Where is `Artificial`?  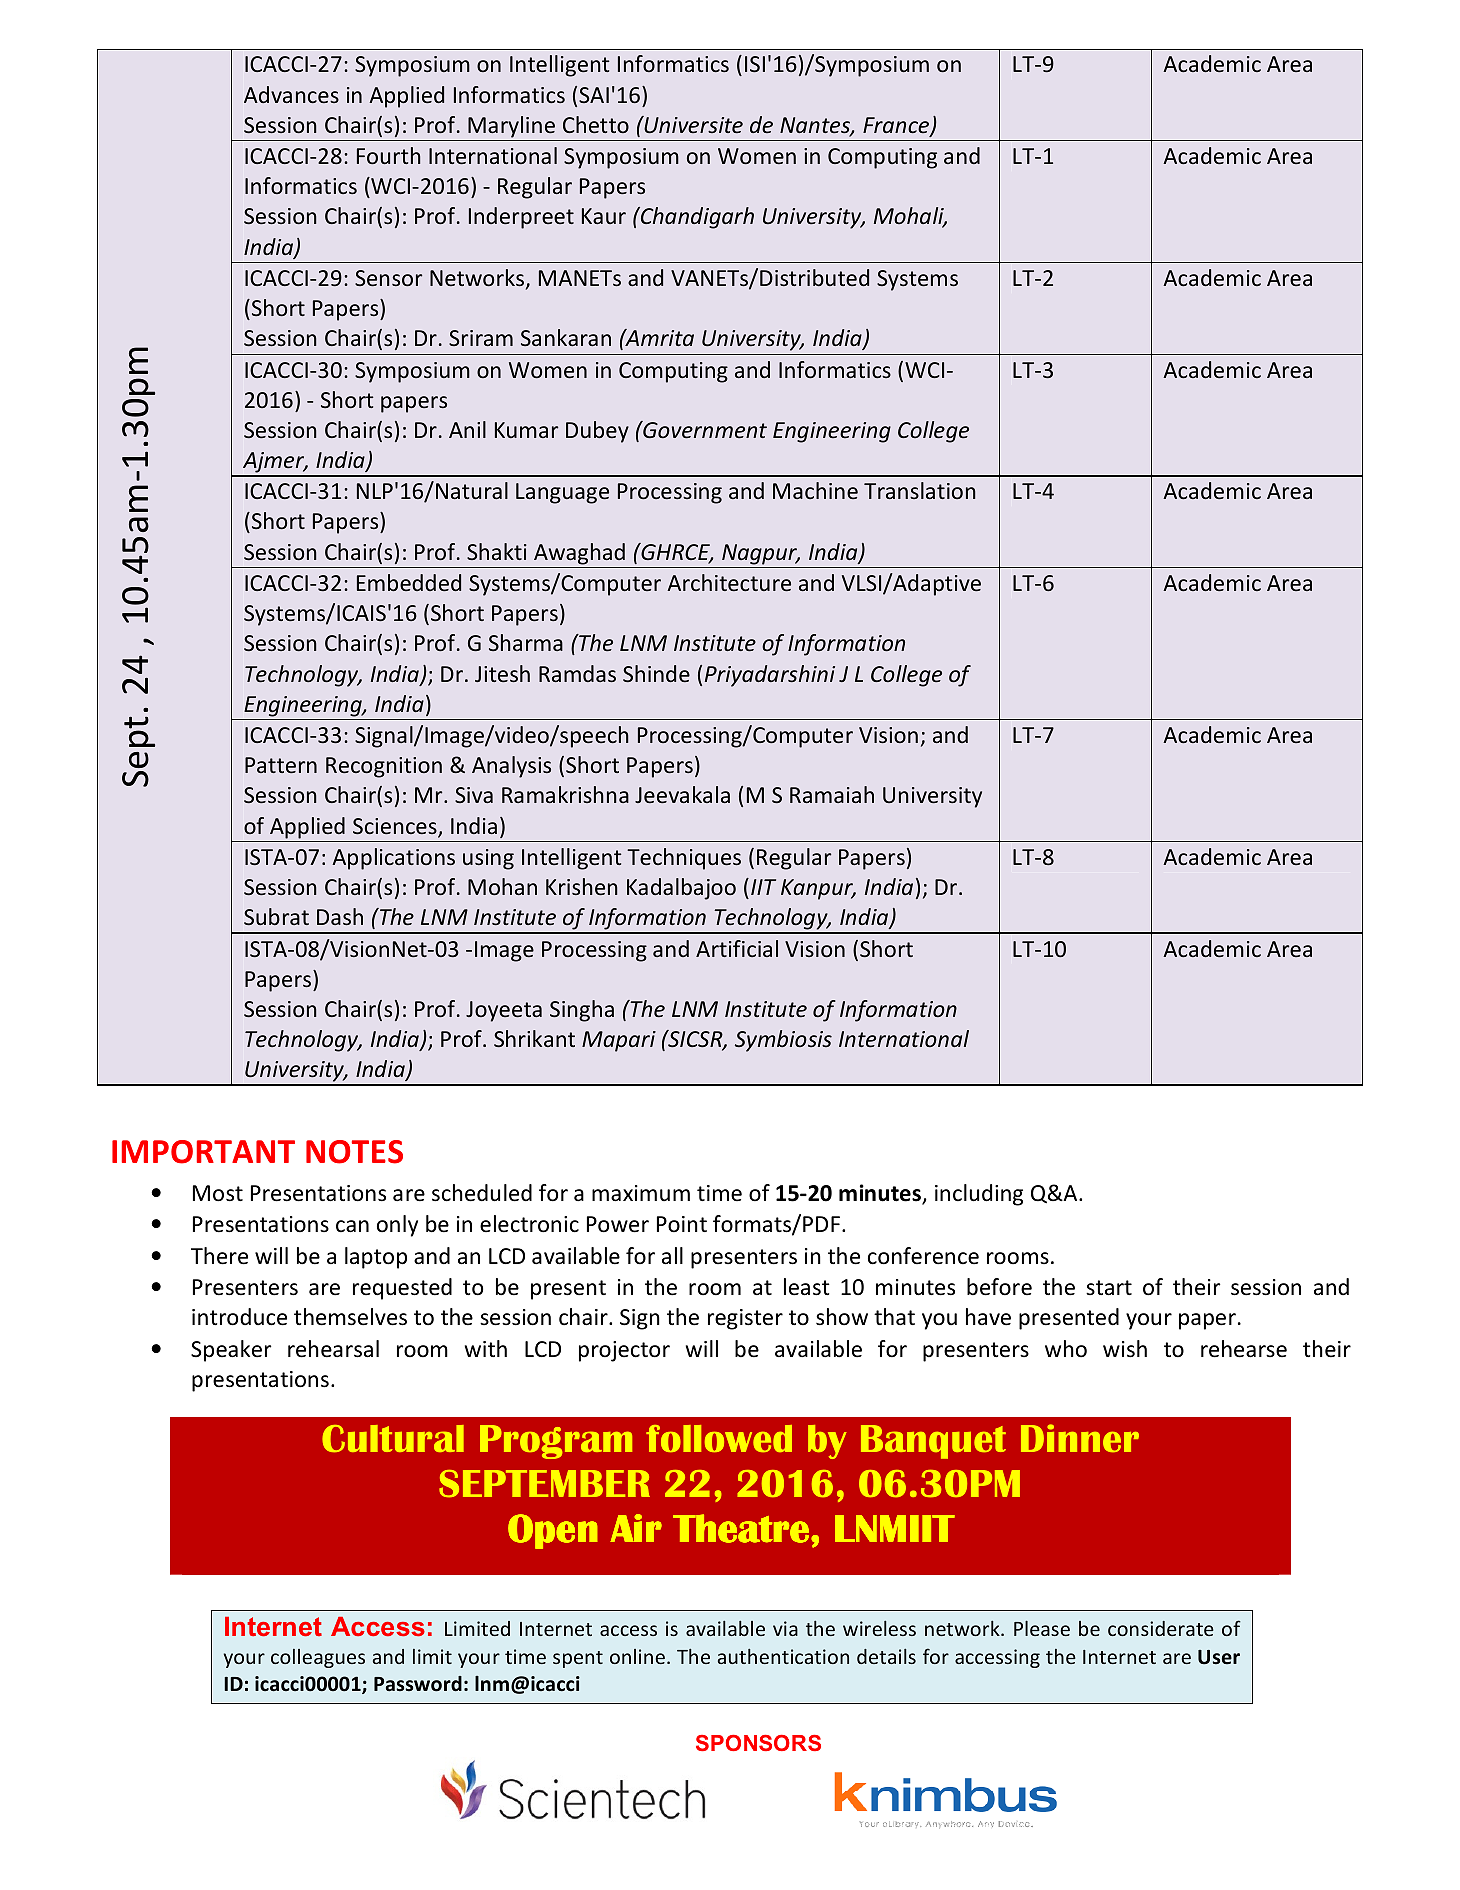
Artificial is located at coordinates (737, 948).
